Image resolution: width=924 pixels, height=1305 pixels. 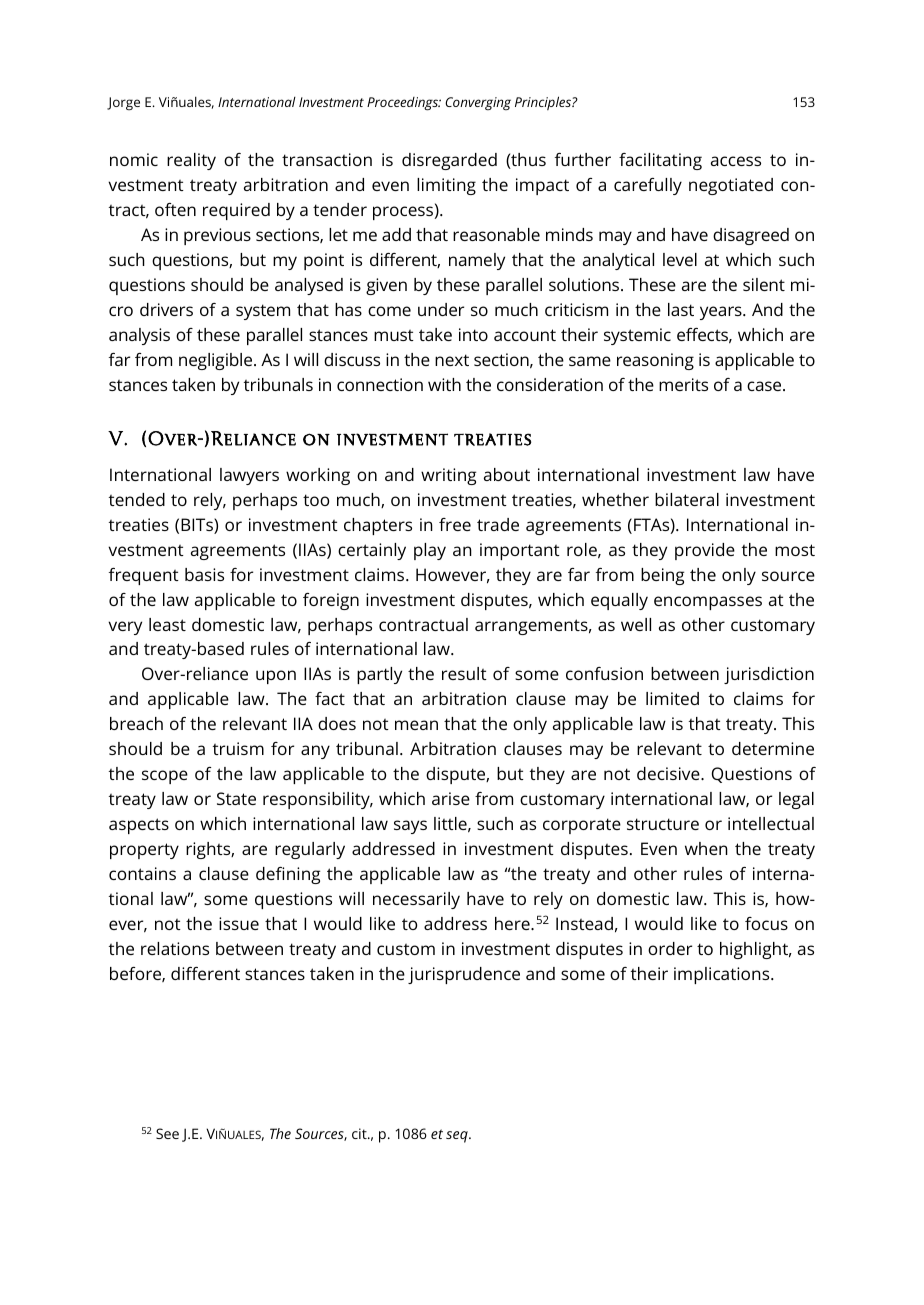 I want to click on disregarded, so click(x=449, y=161).
